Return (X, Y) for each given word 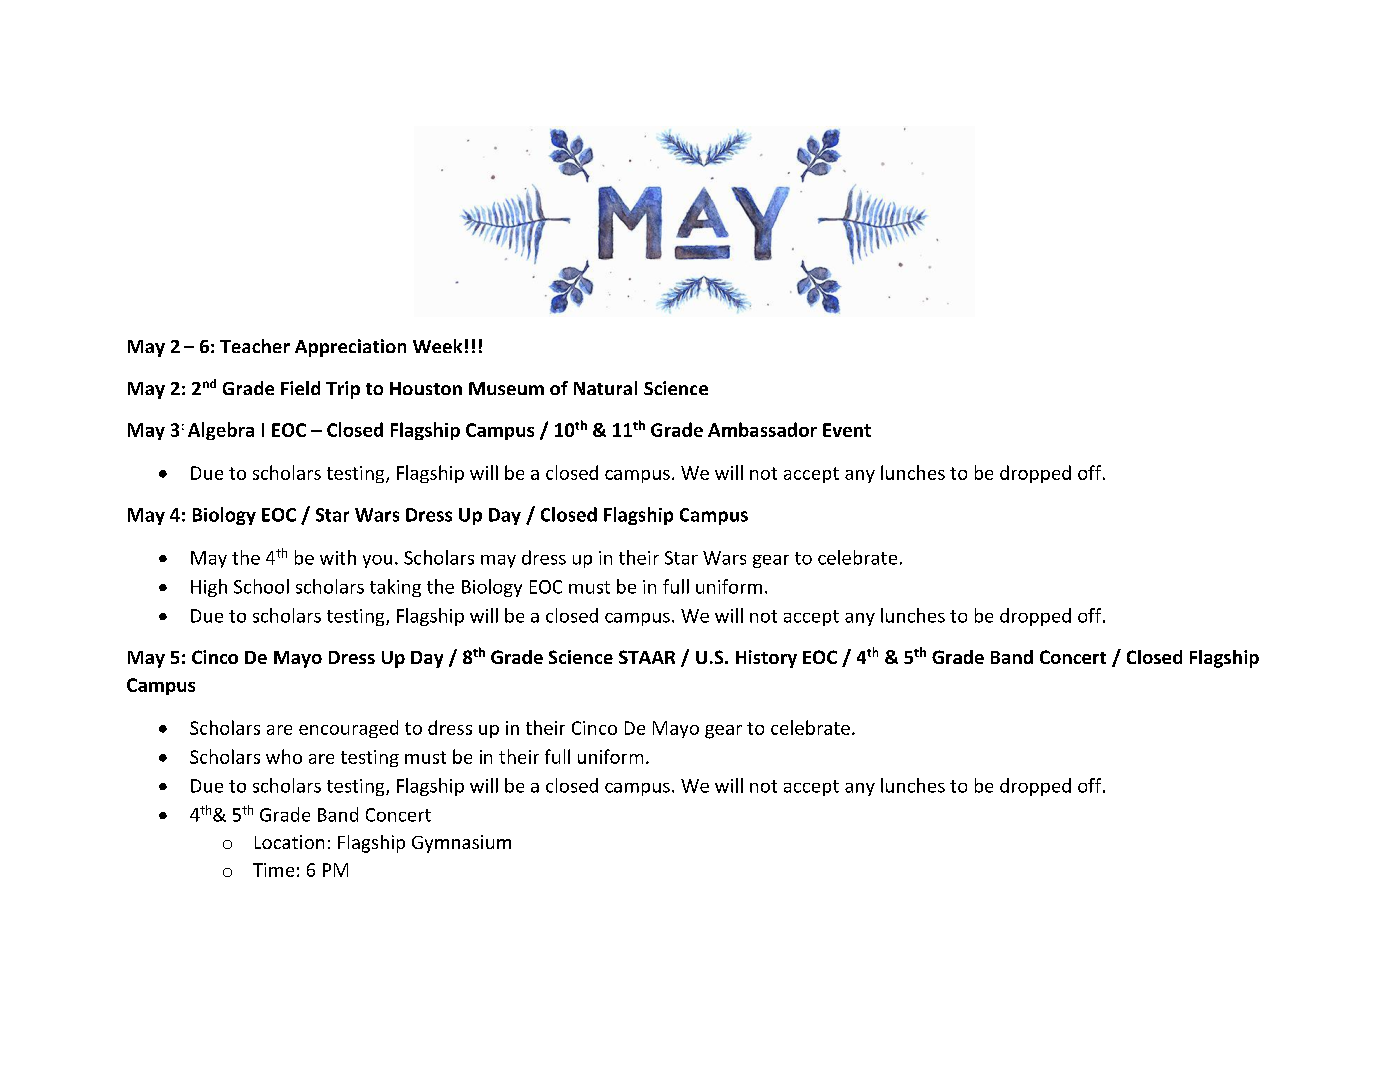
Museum (506, 388)
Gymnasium (461, 844)
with (338, 557)
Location (289, 842)
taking (395, 588)
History (766, 659)
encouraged (348, 729)
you (377, 561)
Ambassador (762, 429)
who (284, 756)
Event (847, 430)
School (261, 586)
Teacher (255, 346)
